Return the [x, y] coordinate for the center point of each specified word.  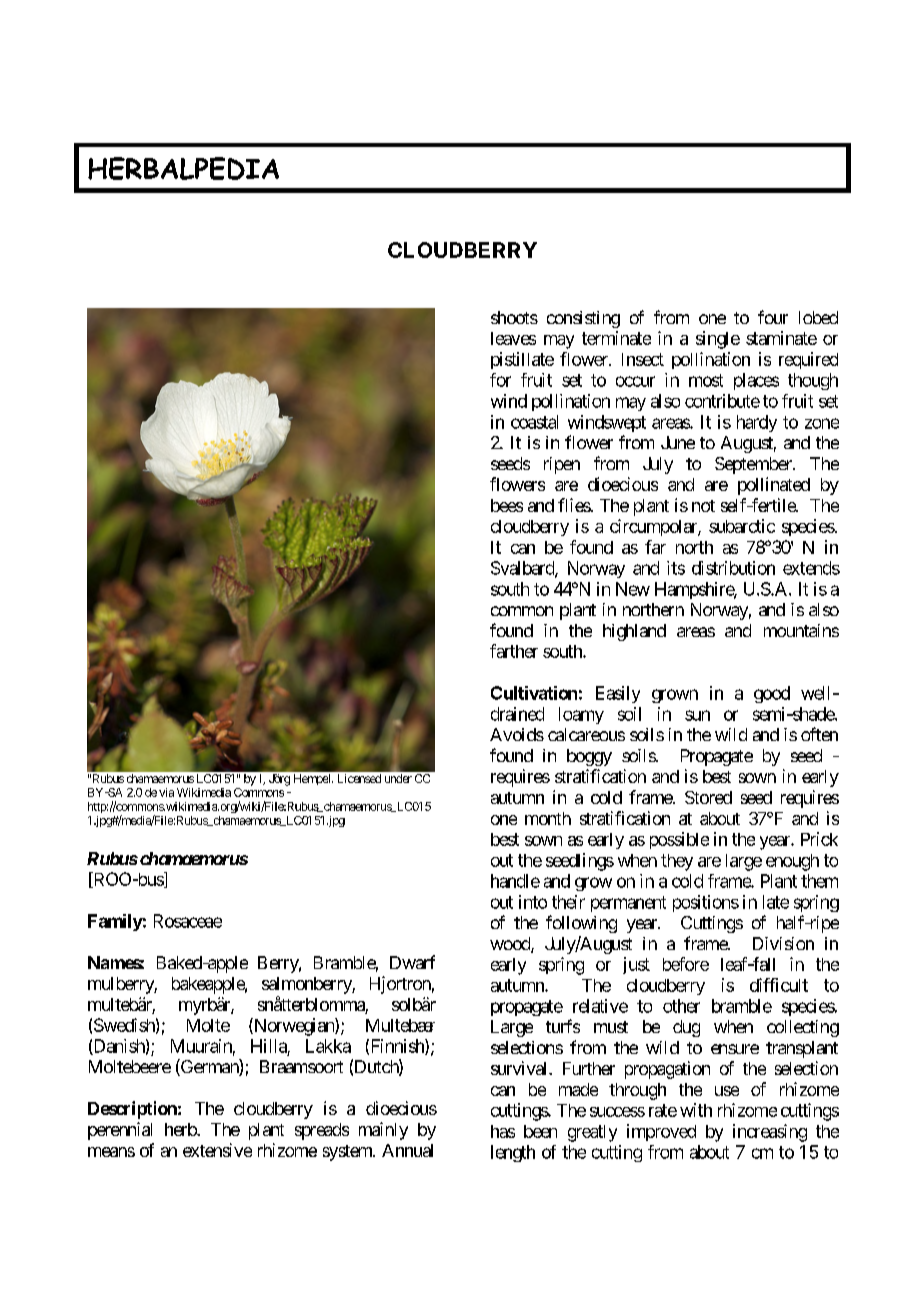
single [718, 340]
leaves [513, 338]
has [503, 1131]
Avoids [517, 734]
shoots [514, 317]
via [166, 792]
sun [697, 715]
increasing [770, 1133]
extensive [217, 1150]
